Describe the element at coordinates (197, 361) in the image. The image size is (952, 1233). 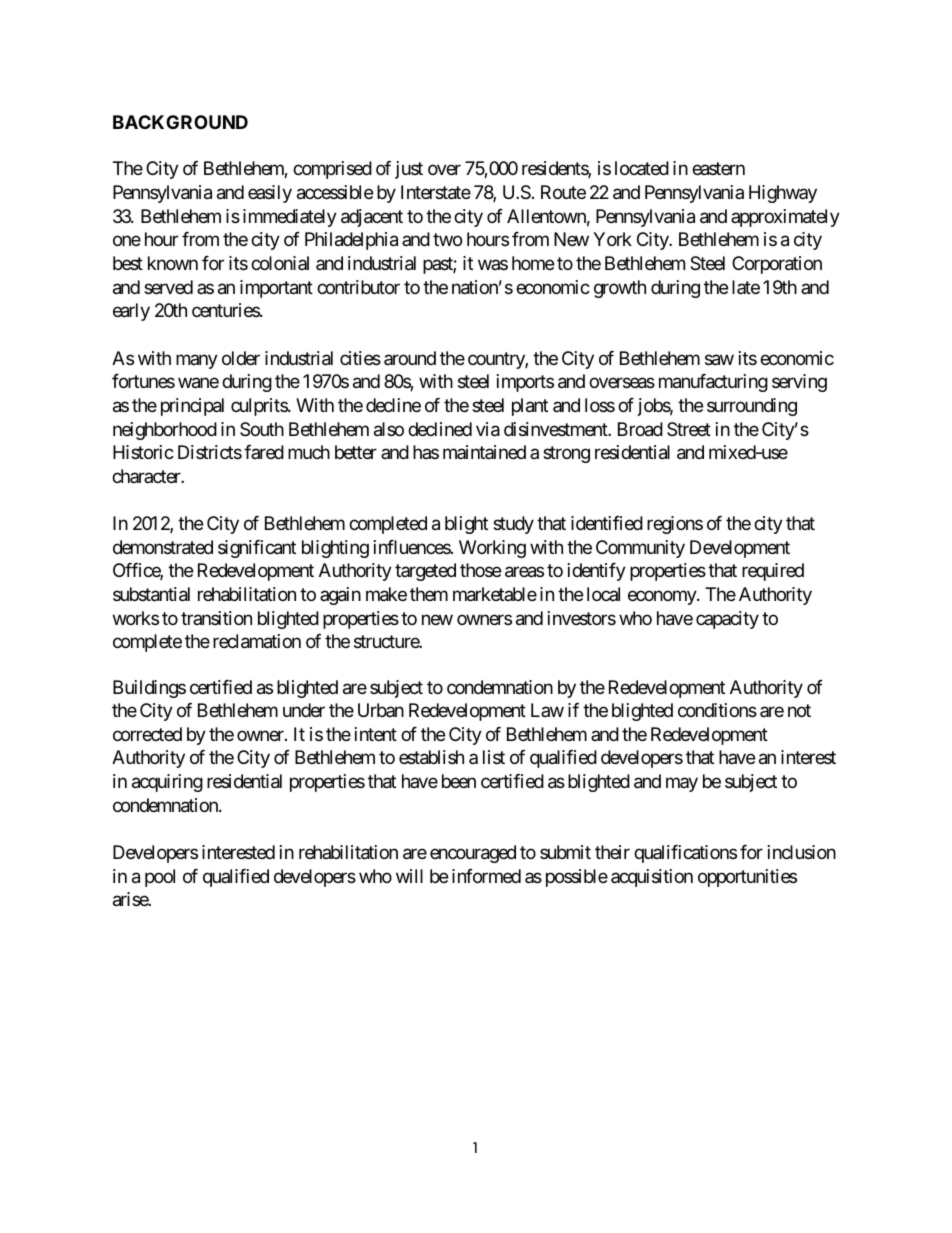
I see `many` at that location.
